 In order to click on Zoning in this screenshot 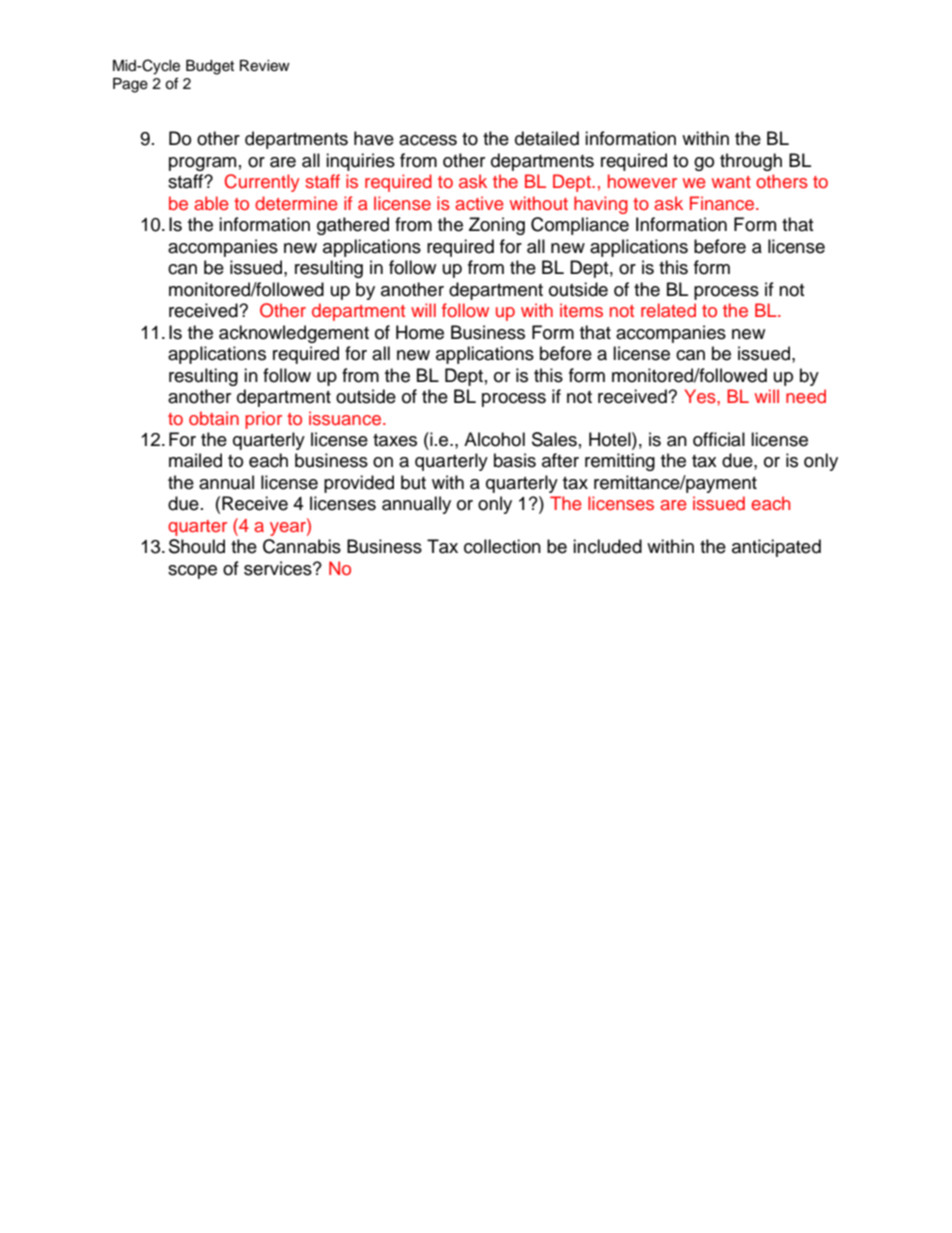, I will do `click(497, 226)`.
